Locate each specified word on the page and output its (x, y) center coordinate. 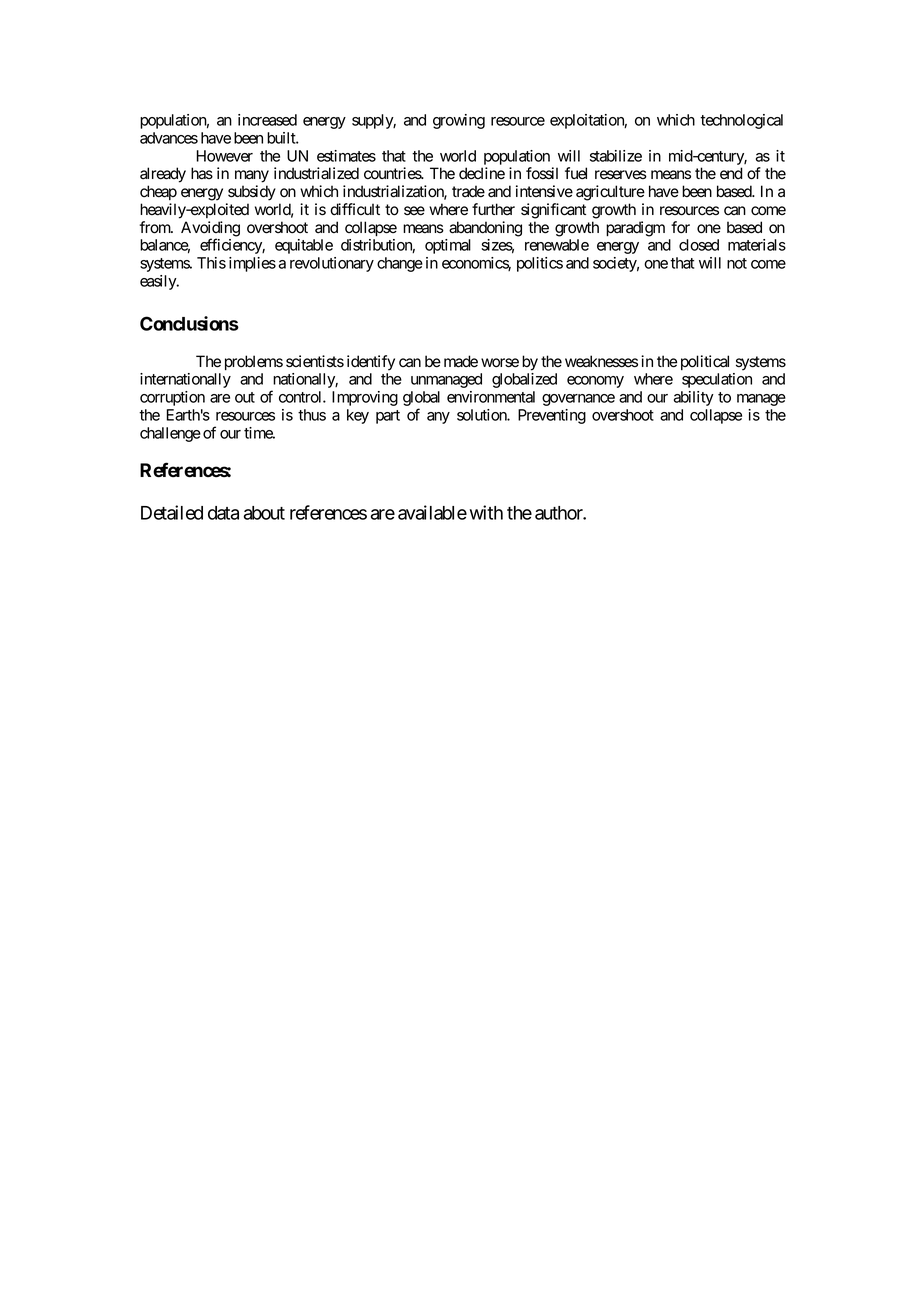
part (388, 417)
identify (371, 363)
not (737, 263)
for (680, 227)
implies (252, 264)
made (461, 361)
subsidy (252, 193)
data (223, 513)
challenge (170, 434)
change (400, 264)
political (705, 362)
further (493, 209)
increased (267, 120)
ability (694, 398)
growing (459, 121)
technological (741, 121)
